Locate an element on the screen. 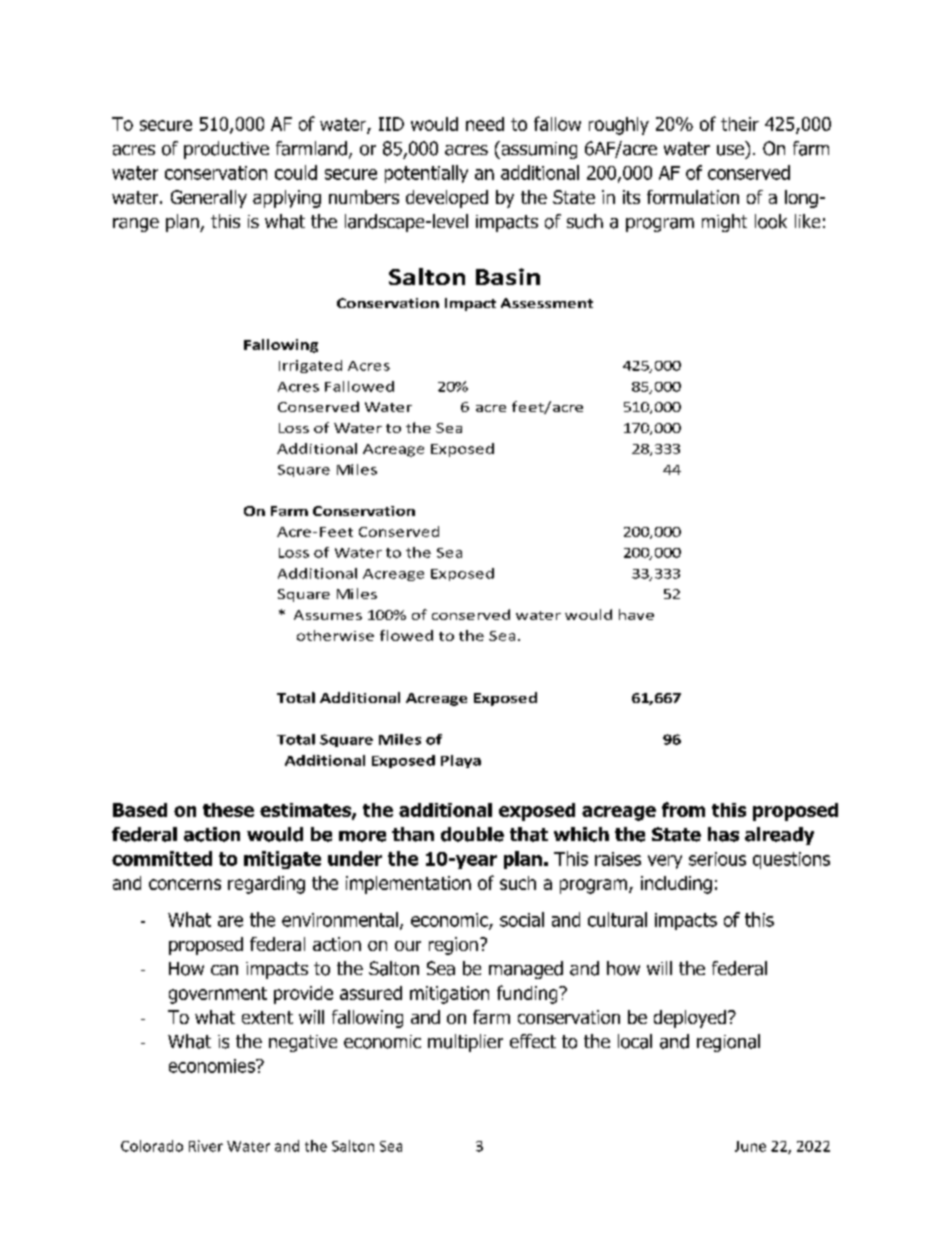 The height and width of the screenshot is (1233, 952). River is located at coordinates (206, 1146).
